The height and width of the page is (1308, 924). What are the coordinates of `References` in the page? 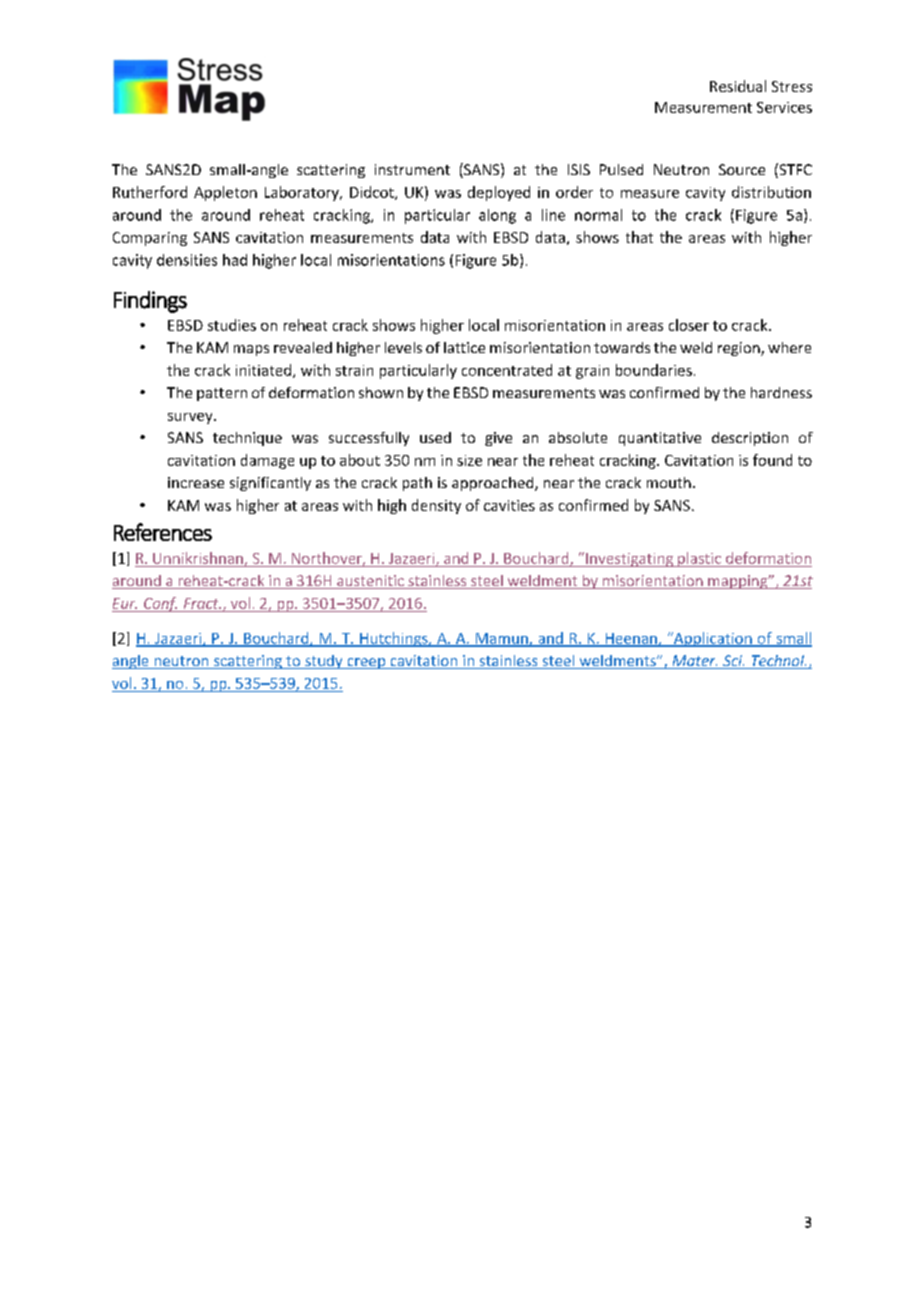 It's located at (163, 532).
